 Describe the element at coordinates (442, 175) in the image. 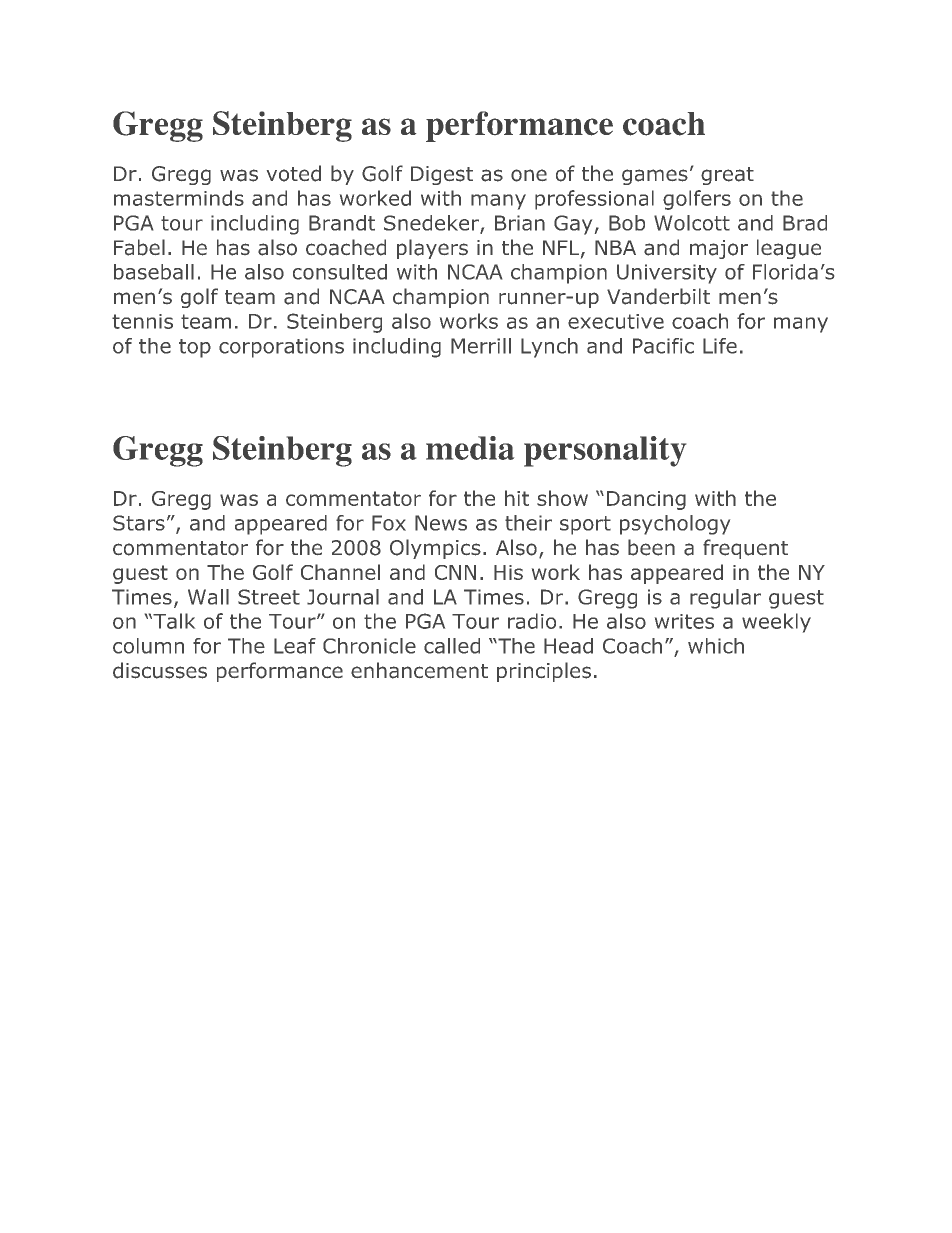

I see `Digest` at that location.
